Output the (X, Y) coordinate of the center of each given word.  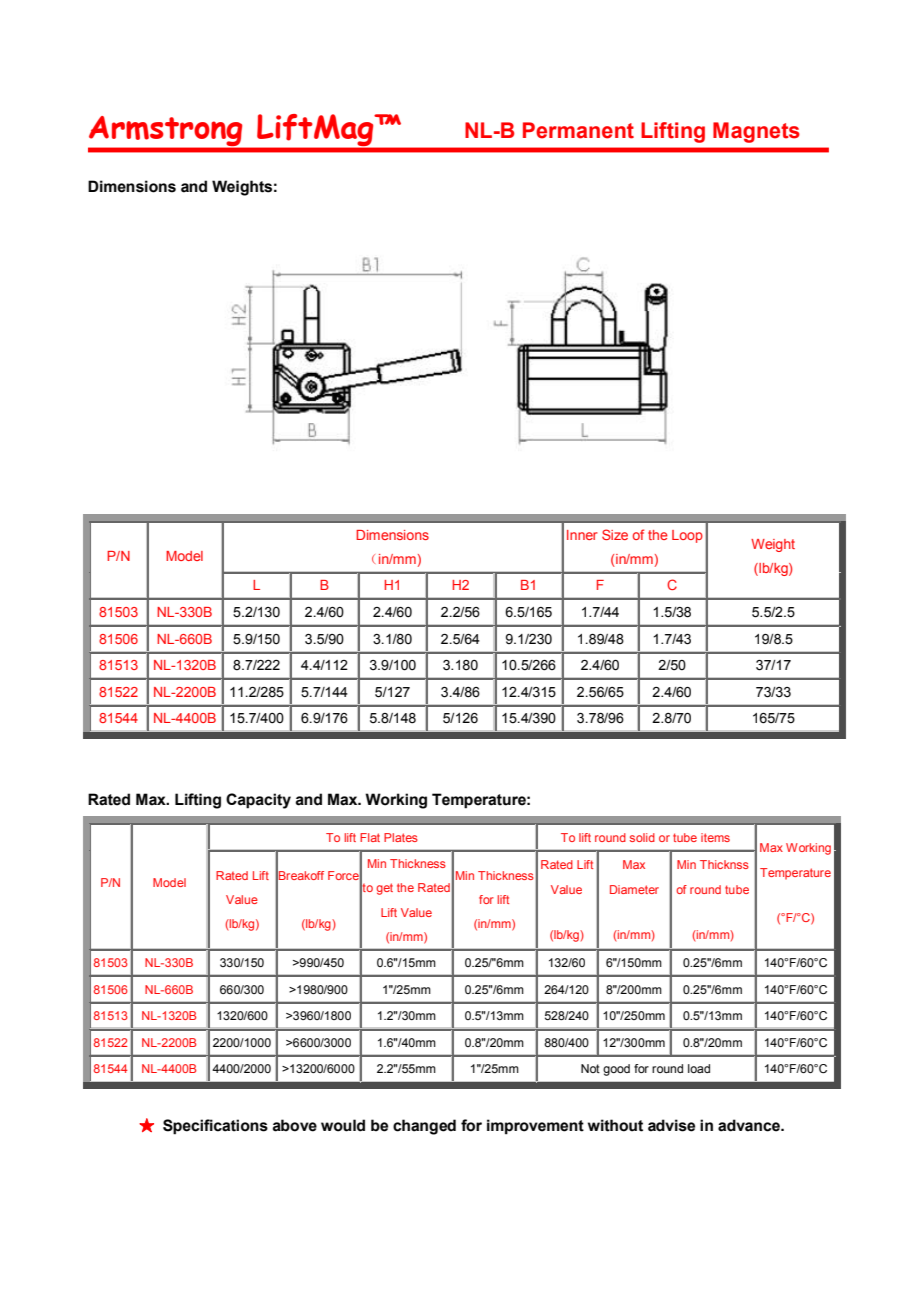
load (699, 1068)
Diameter (634, 889)
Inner (582, 535)
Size (615, 534)
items (715, 837)
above (294, 1125)
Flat (370, 837)
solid (642, 837)
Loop (687, 536)
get (384, 889)
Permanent (578, 130)
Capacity (258, 801)
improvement (535, 1127)
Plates (401, 837)
